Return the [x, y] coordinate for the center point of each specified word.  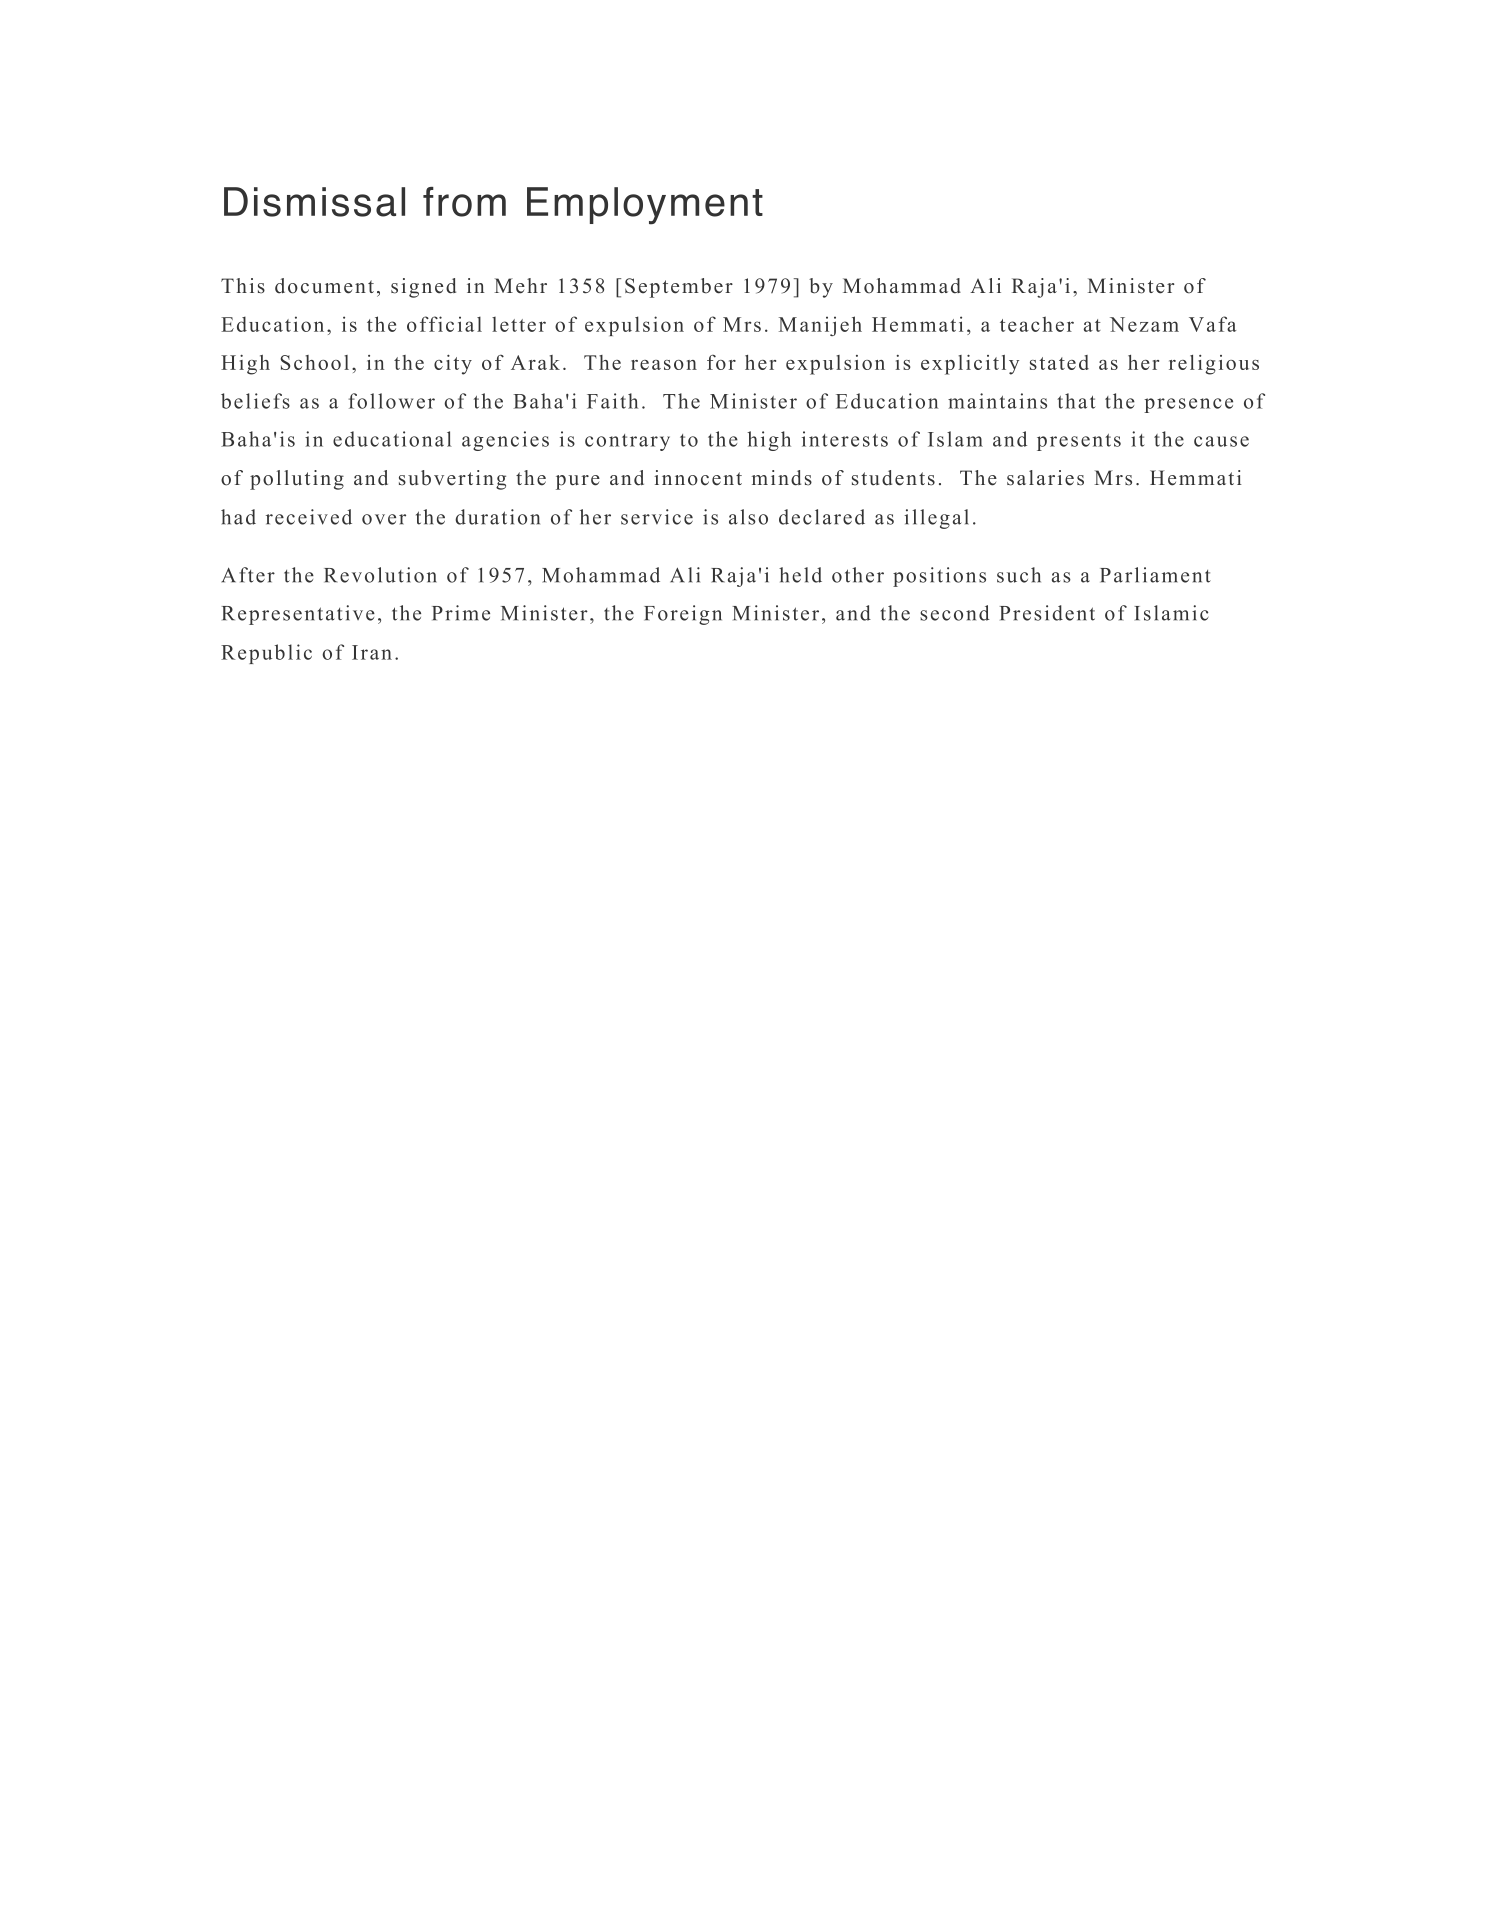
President [1047, 613]
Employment [645, 206]
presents [1079, 442]
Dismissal [314, 202]
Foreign [683, 615]
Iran [372, 652]
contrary [627, 442]
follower [391, 401]
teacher [1037, 324]
